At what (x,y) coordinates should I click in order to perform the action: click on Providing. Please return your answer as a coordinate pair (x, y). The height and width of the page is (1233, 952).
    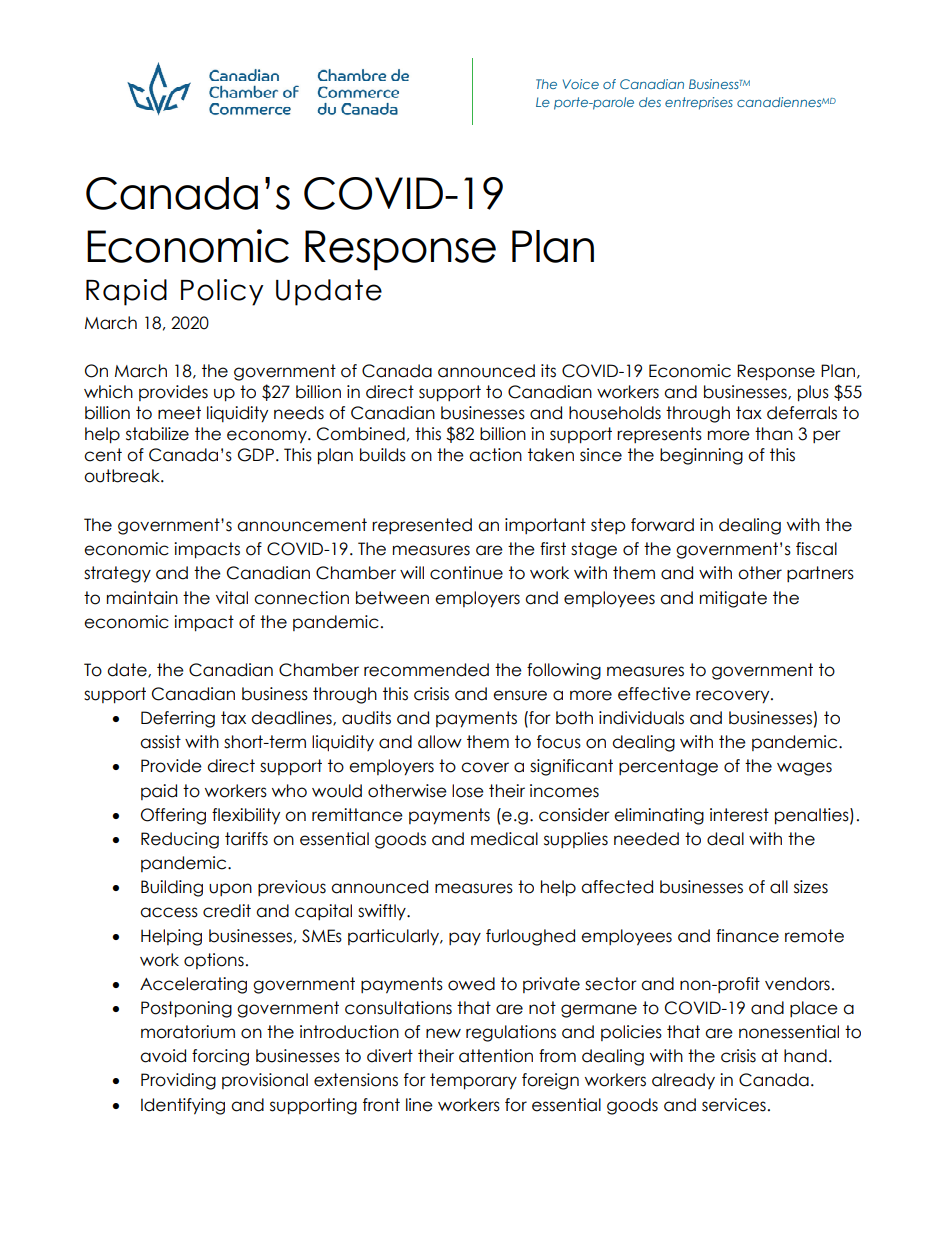
    Looking at the image, I should click on (178, 1081).
